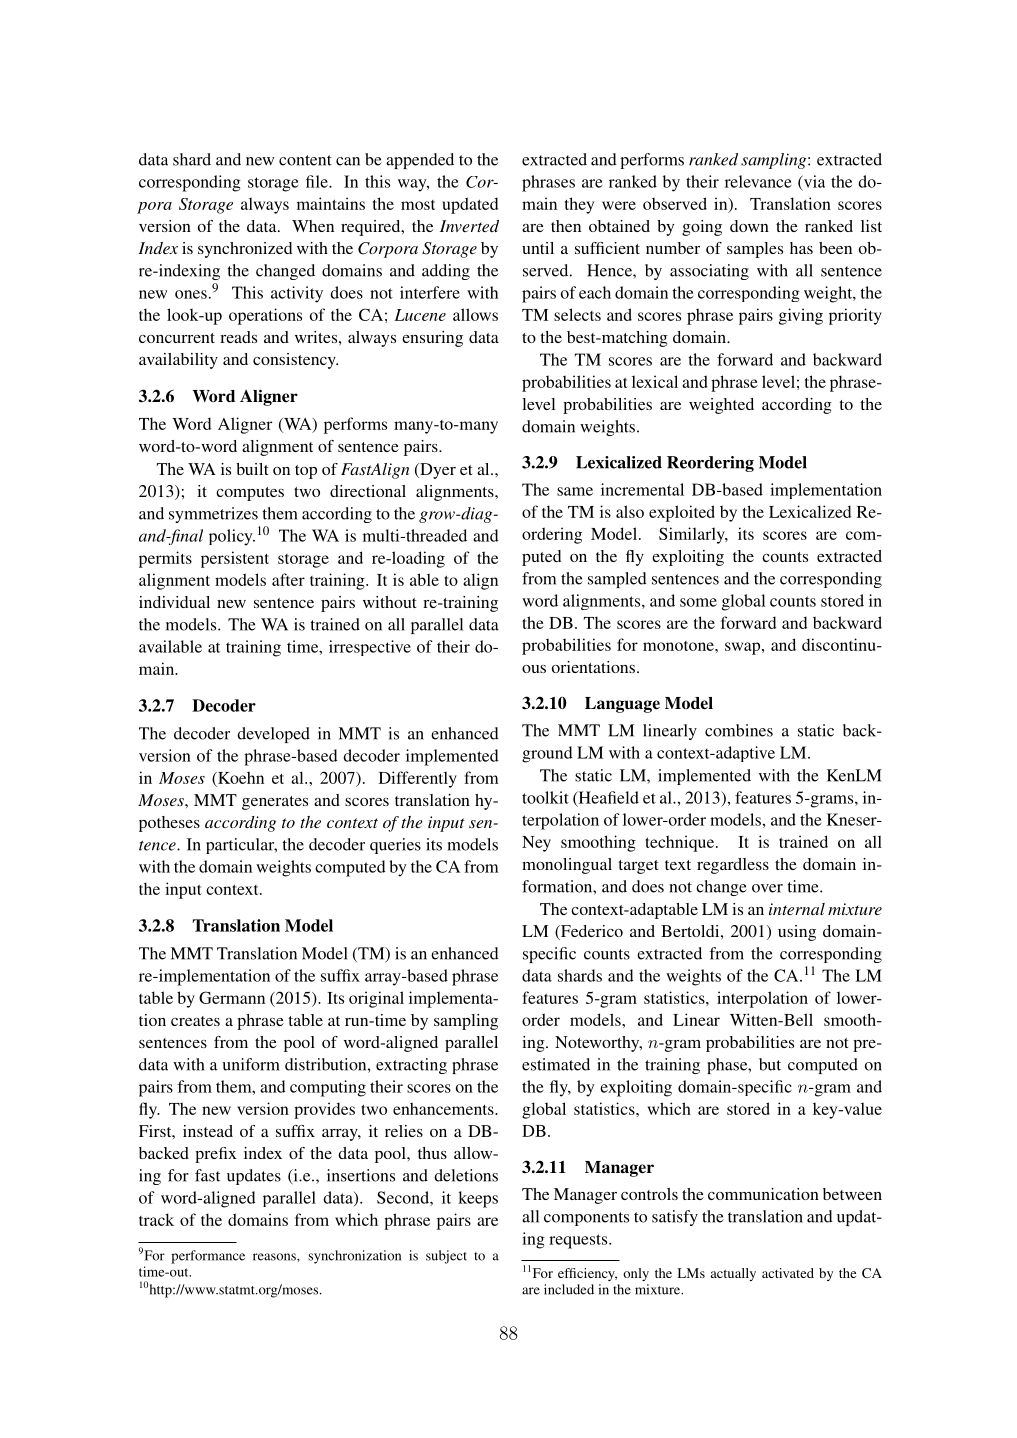  I want to click on reasons, so click(275, 1257).
